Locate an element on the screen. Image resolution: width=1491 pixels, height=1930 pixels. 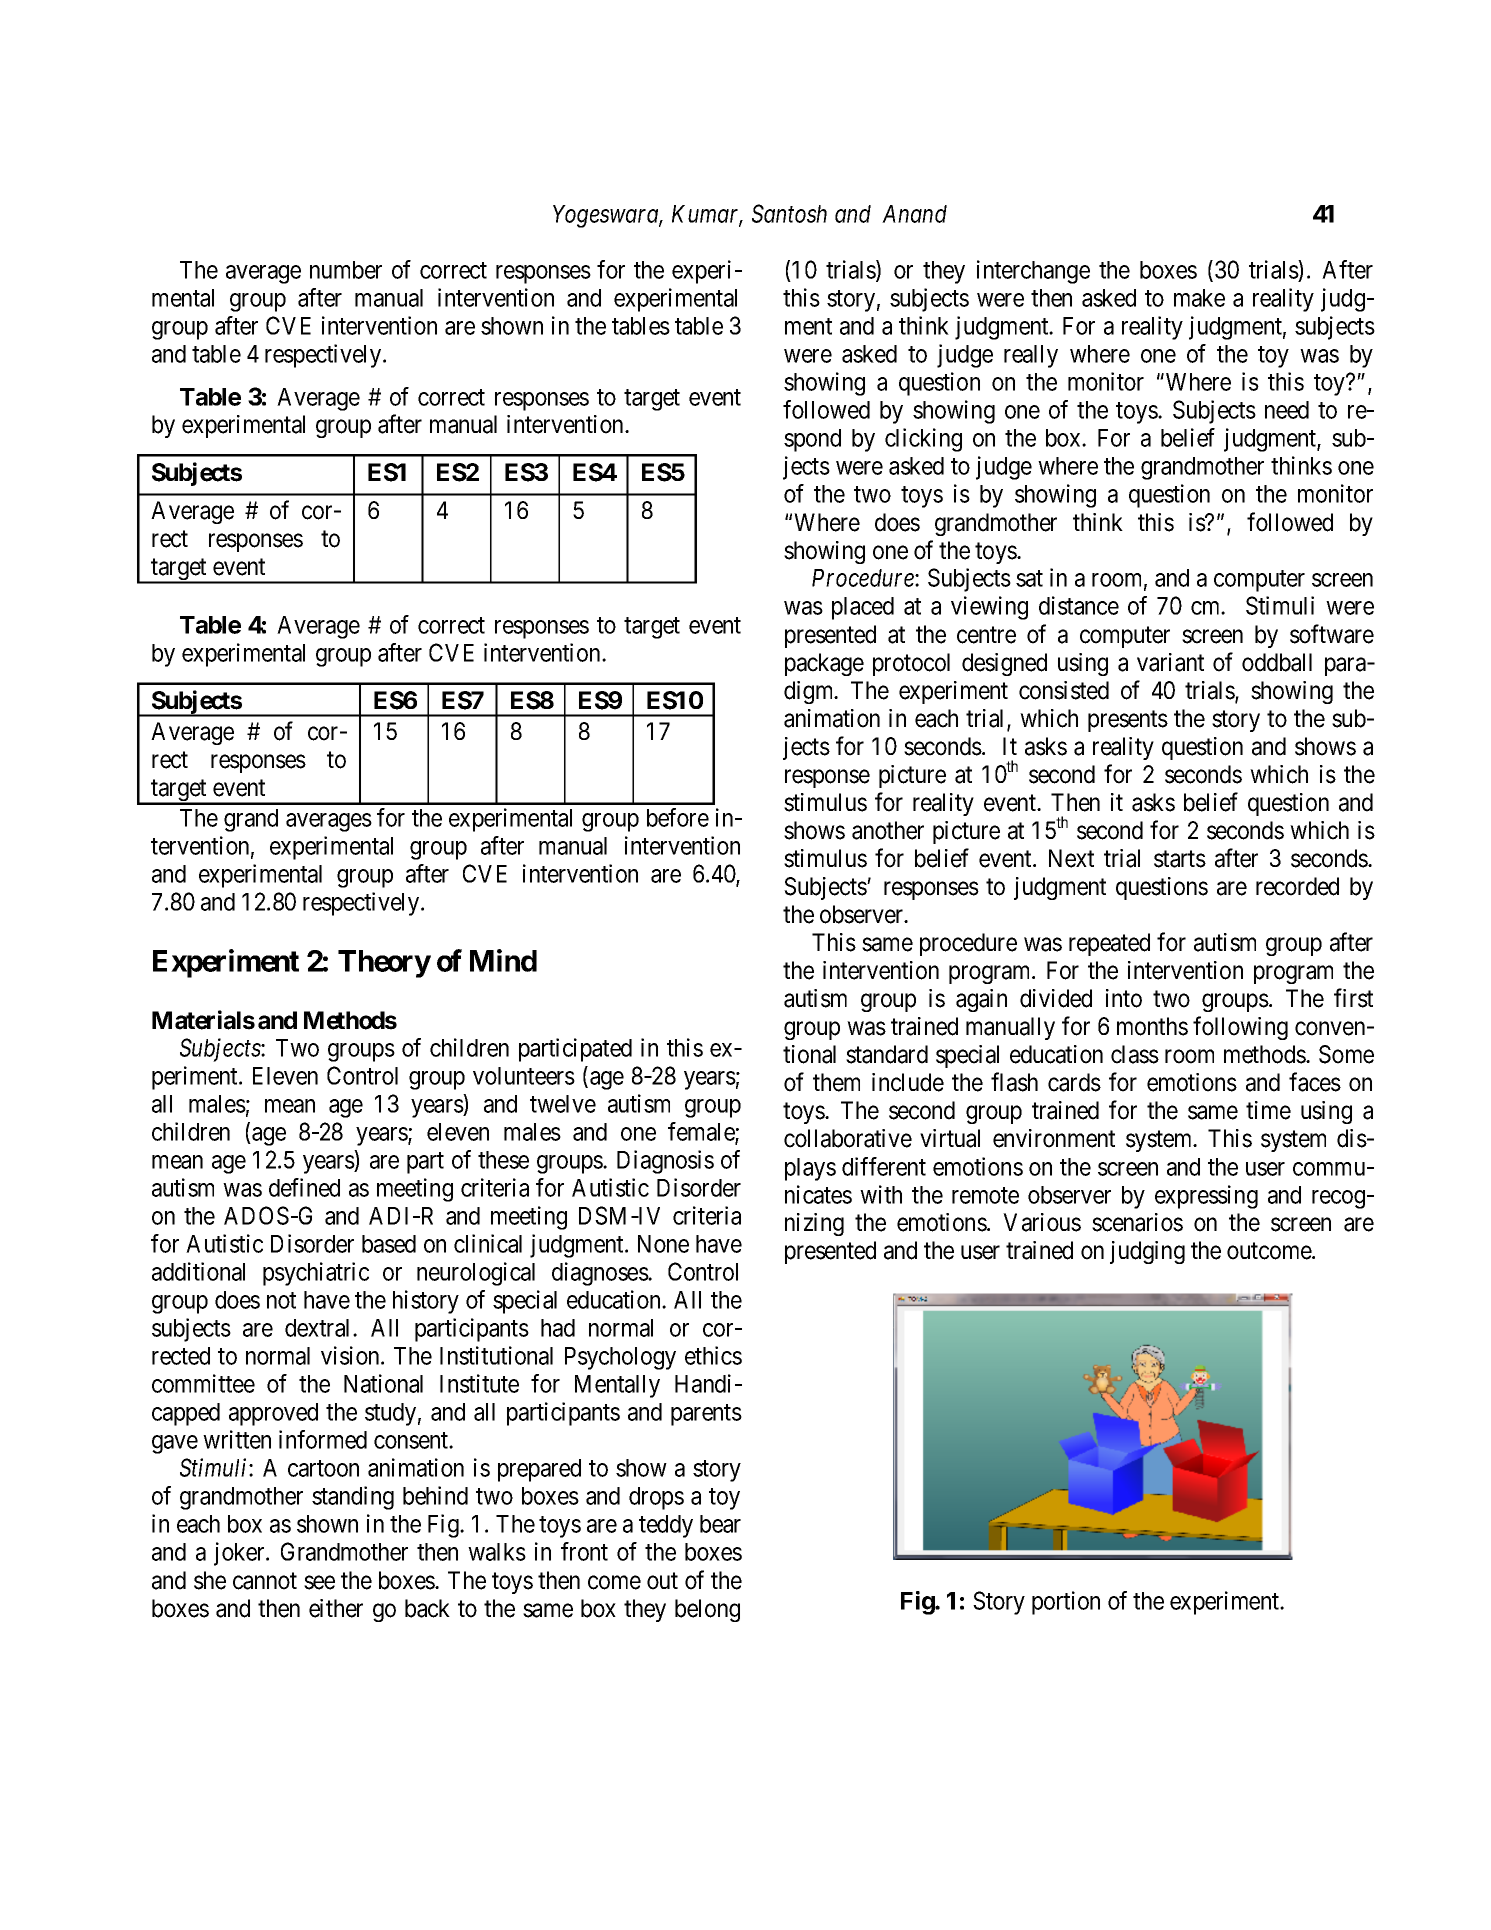
variant is located at coordinates (1170, 662).
